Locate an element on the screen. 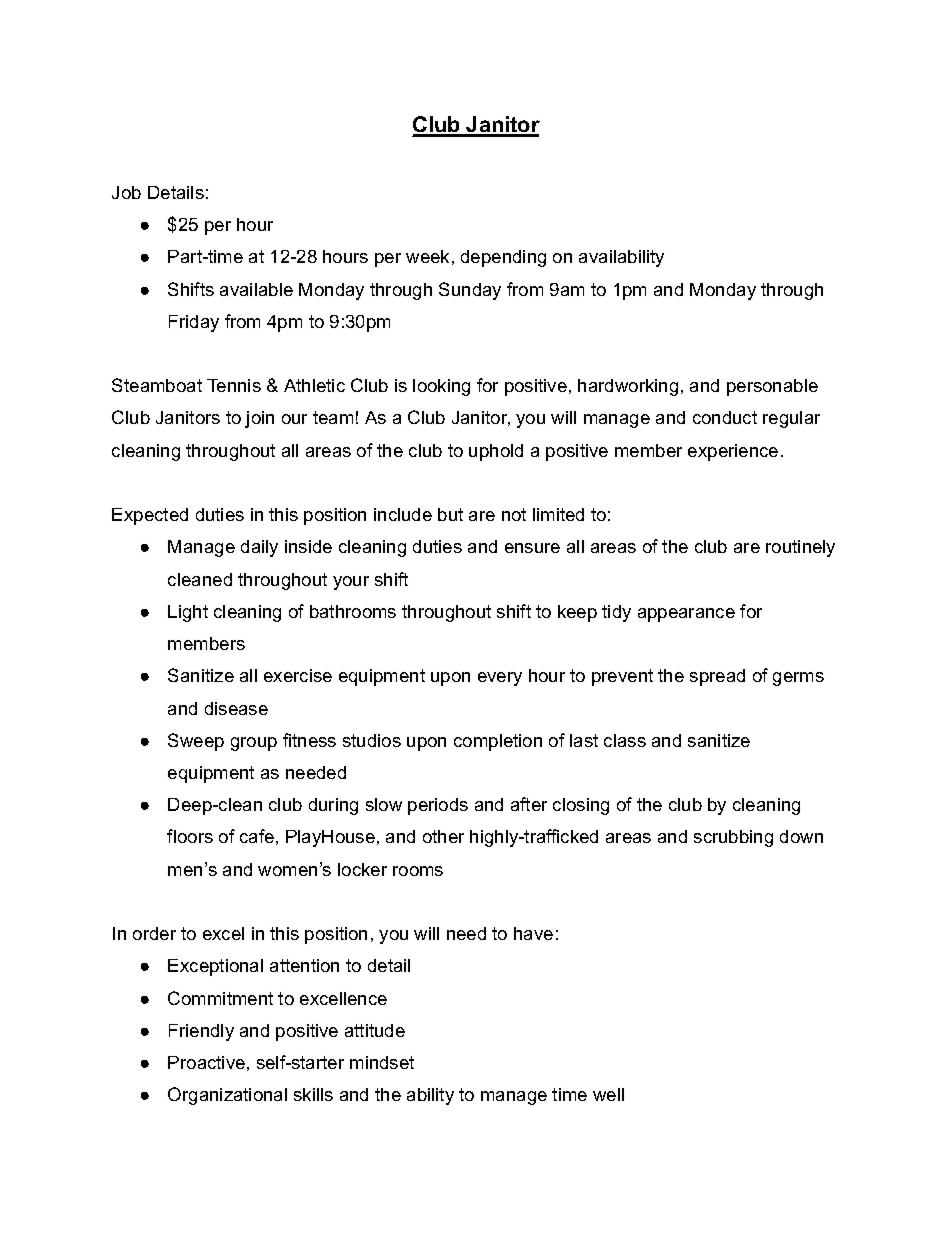 The width and height of the screenshot is (952, 1233). Light is located at coordinates (188, 613).
